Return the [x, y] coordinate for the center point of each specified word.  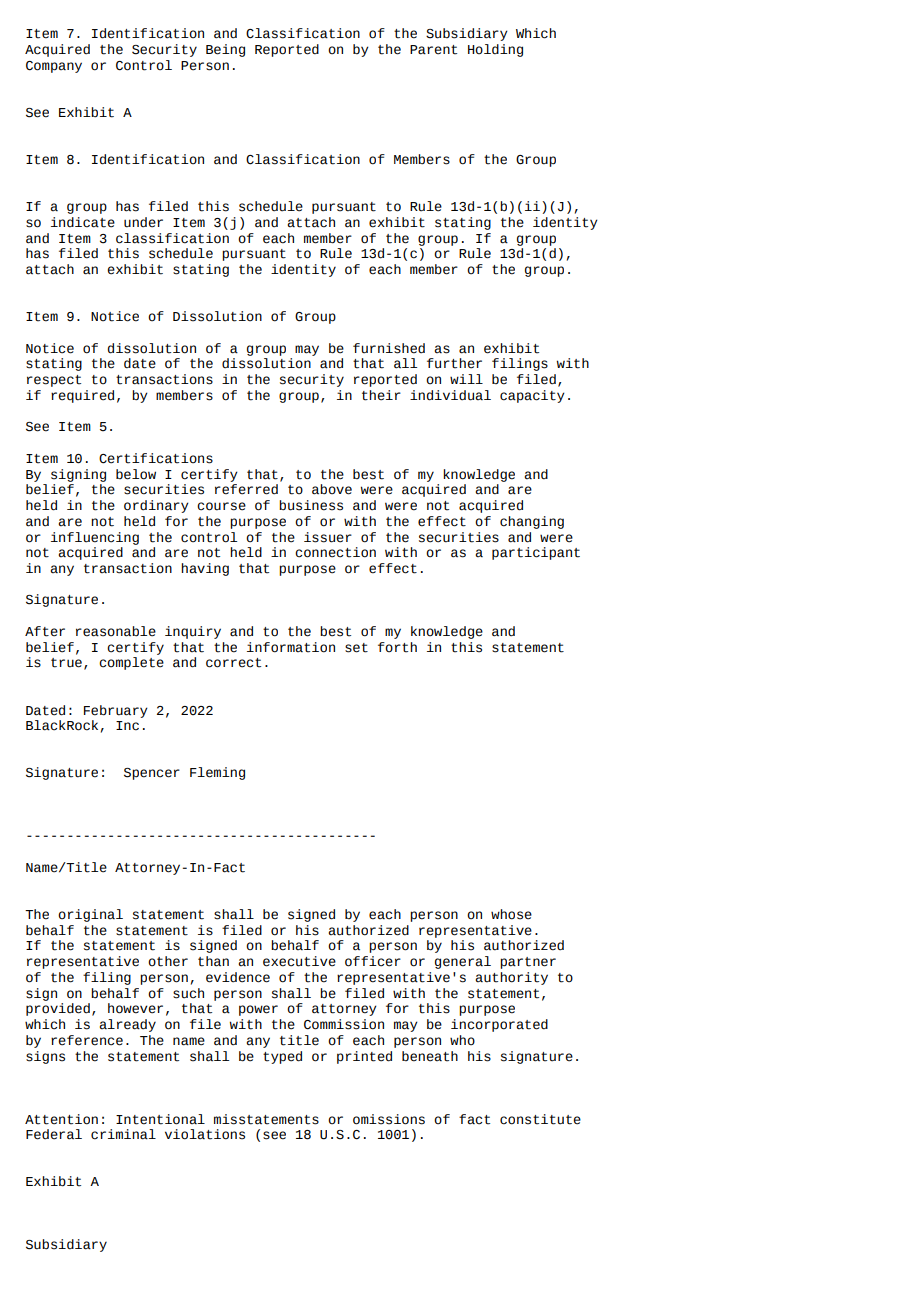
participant [536, 553]
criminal [123, 1134]
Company [54, 67]
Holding [495, 50]
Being [225, 50]
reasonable [116, 631]
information [291, 647]
